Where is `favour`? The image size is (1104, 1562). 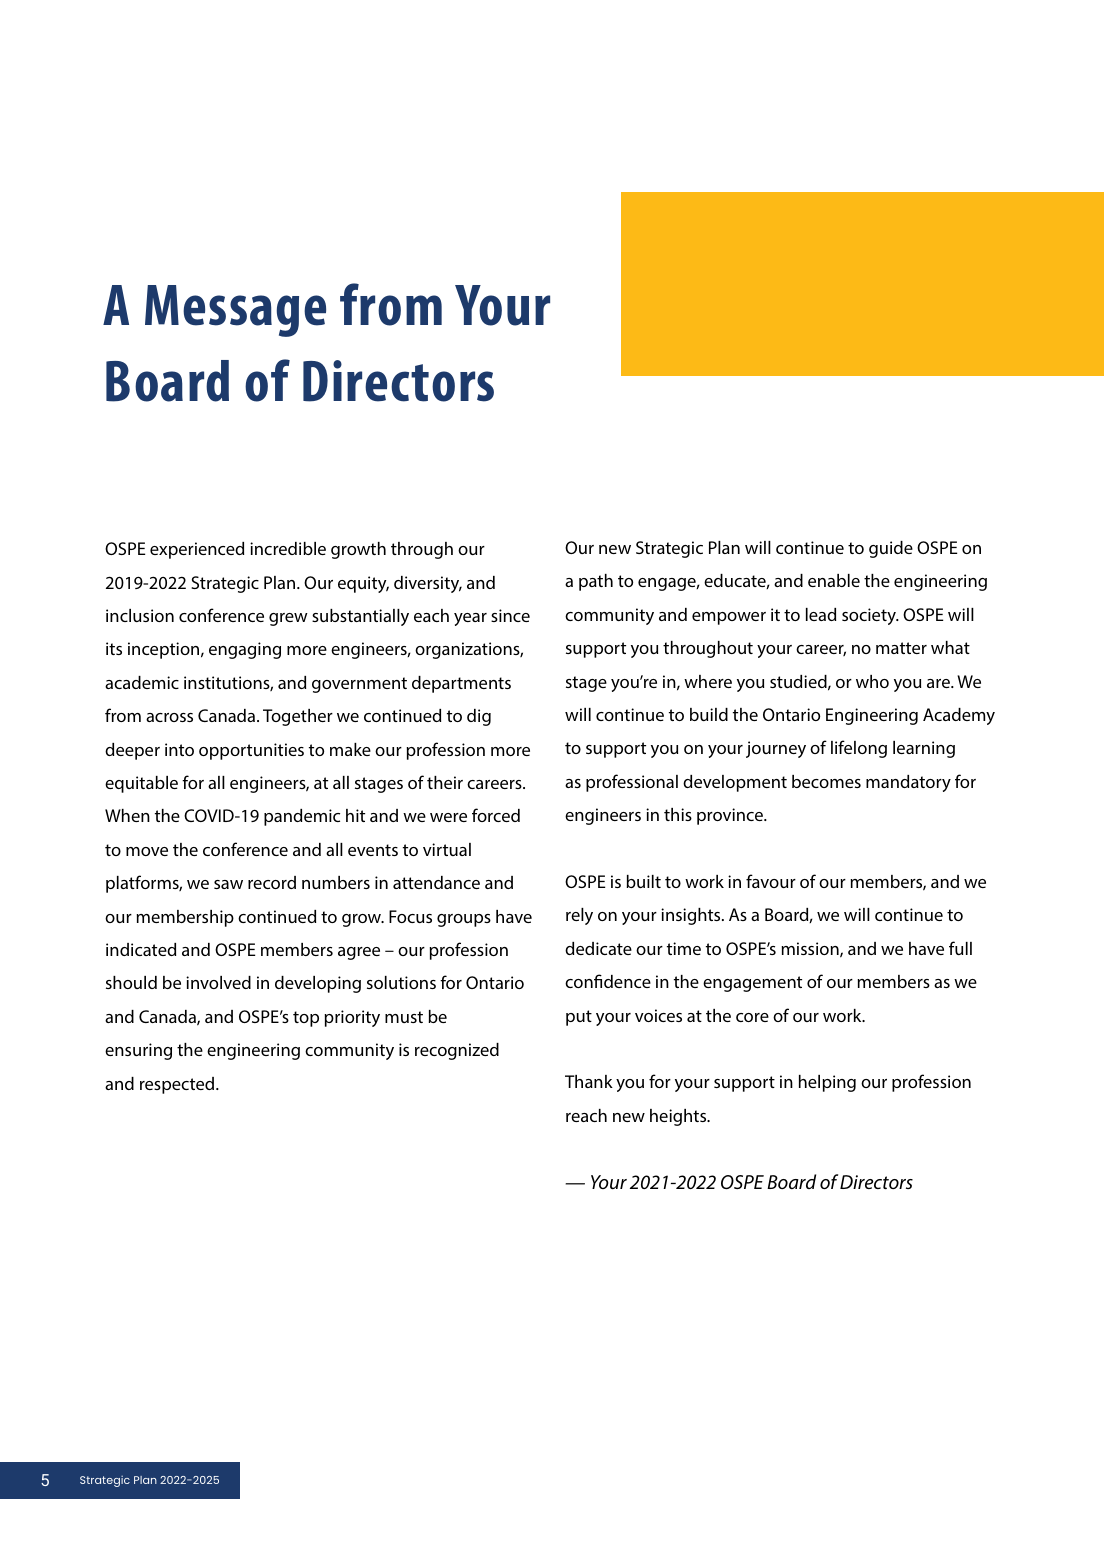 favour is located at coordinates (771, 881).
